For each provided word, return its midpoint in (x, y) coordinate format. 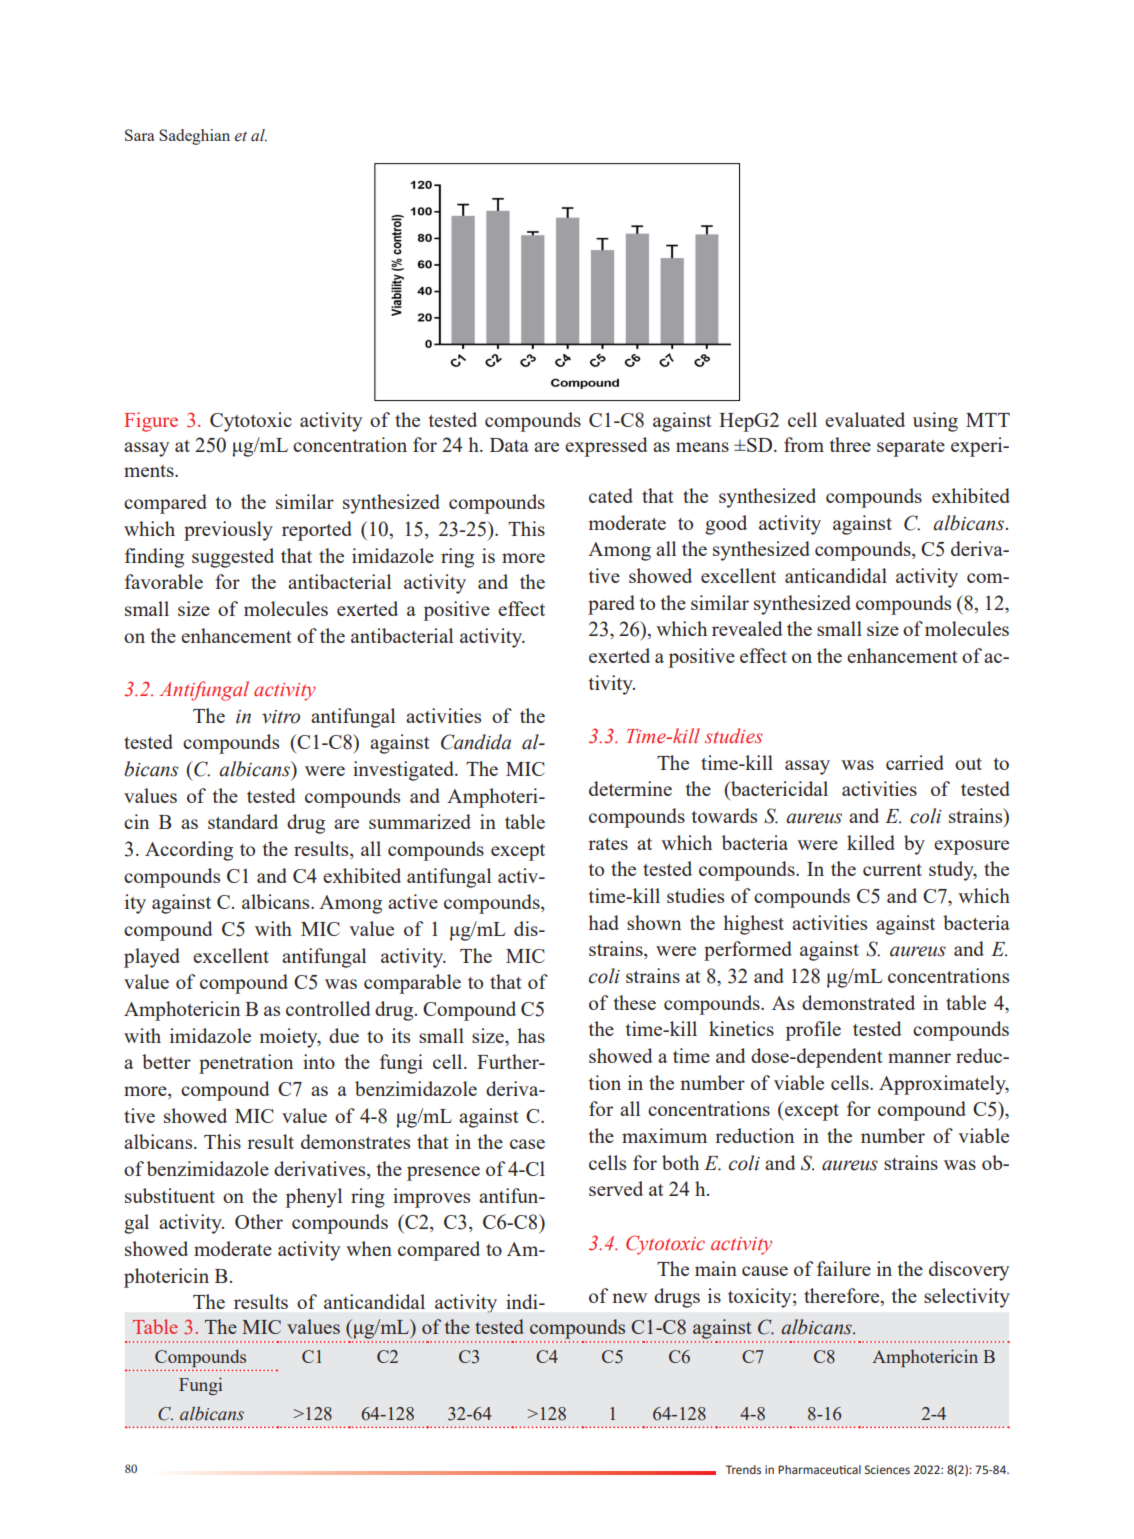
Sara (140, 135)
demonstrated (858, 1002)
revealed (747, 628)
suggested (233, 558)
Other (259, 1221)
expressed (606, 447)
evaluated (865, 419)
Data (509, 445)
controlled (328, 1008)
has (531, 1035)
